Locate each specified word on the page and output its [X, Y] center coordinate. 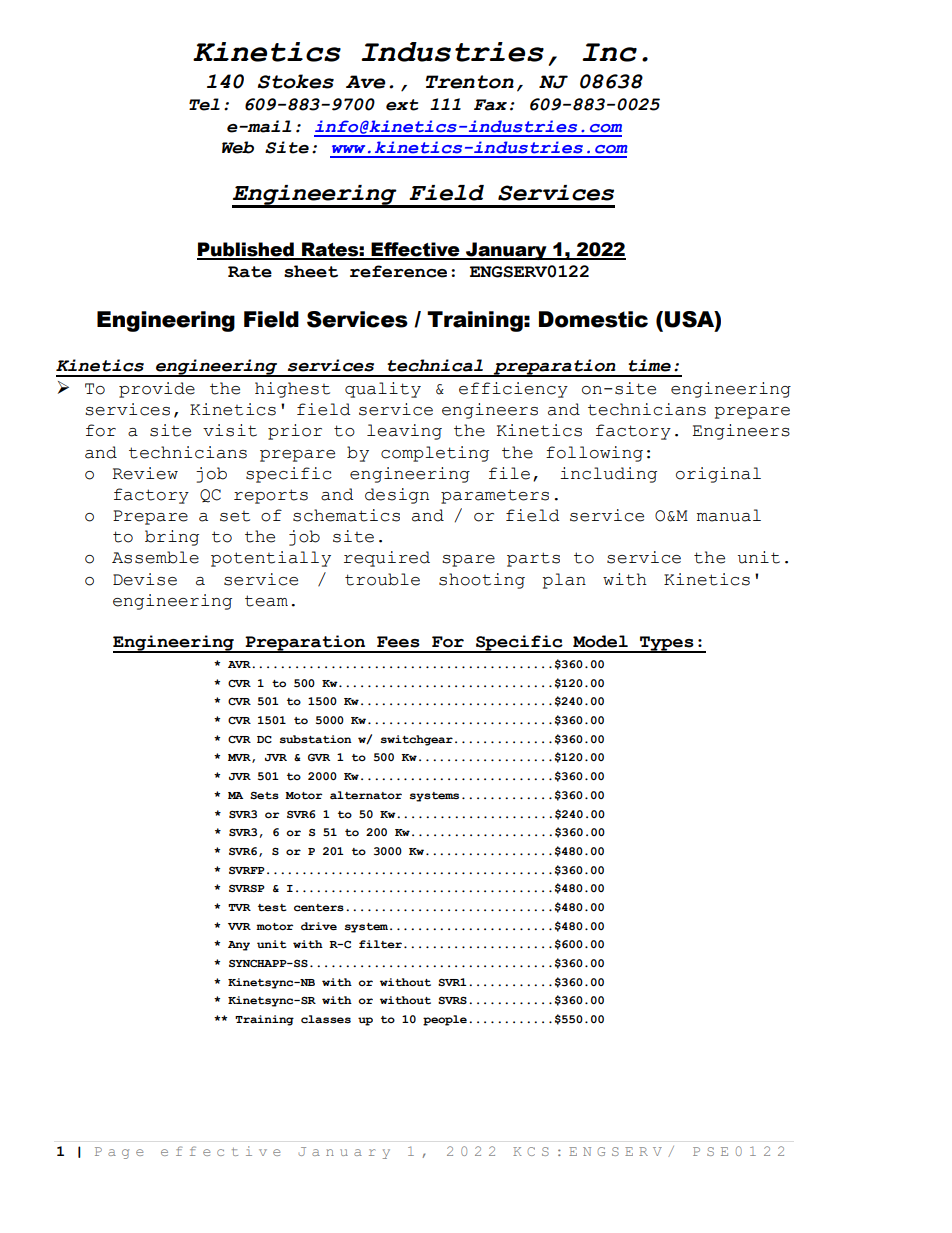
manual [729, 515]
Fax [490, 105]
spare [468, 561]
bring [172, 538]
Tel [204, 104]
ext [402, 105]
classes [326, 1019]
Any [239, 946]
